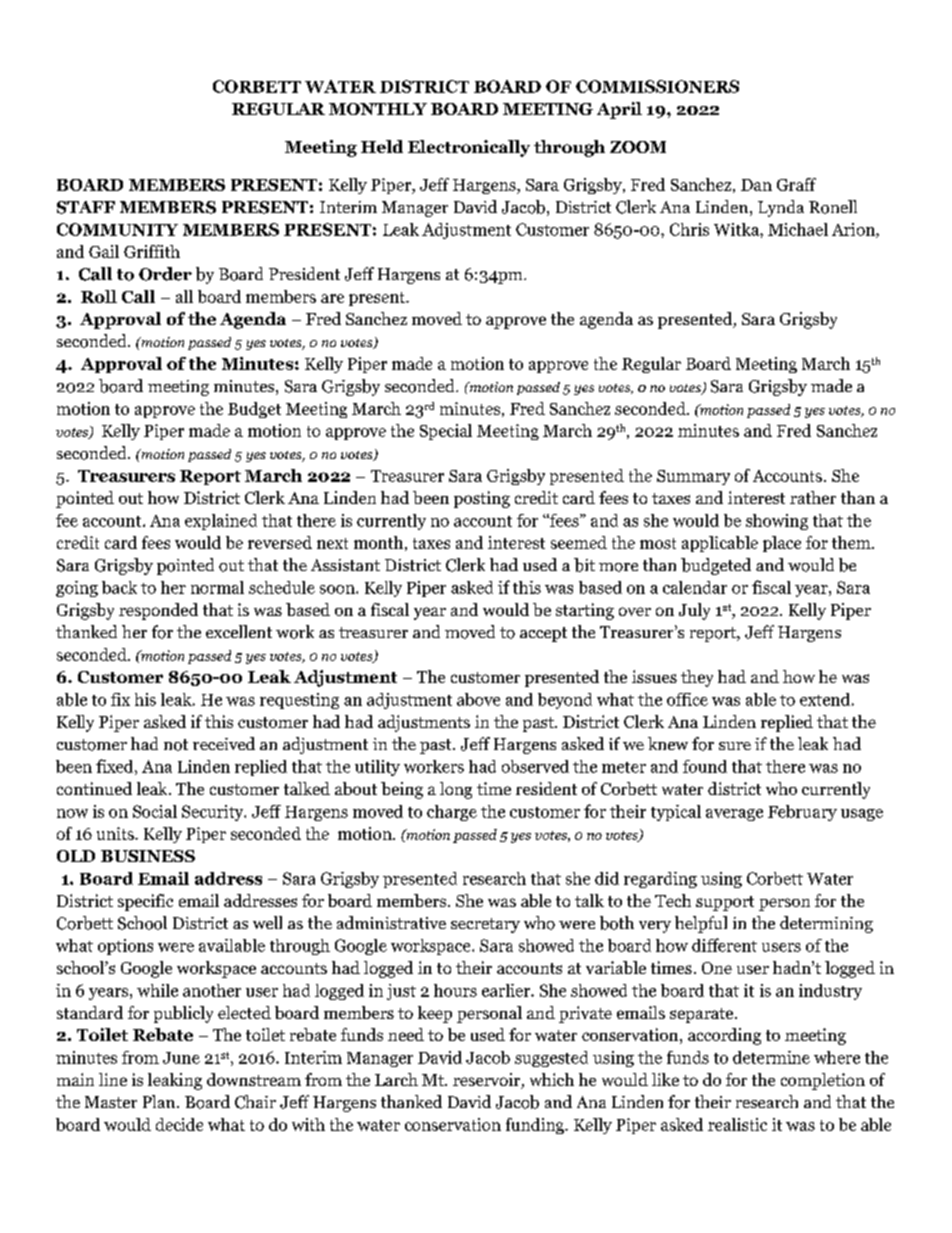  What do you see at coordinates (382, 146) in the document?
I see `Held` at bounding box center [382, 146].
